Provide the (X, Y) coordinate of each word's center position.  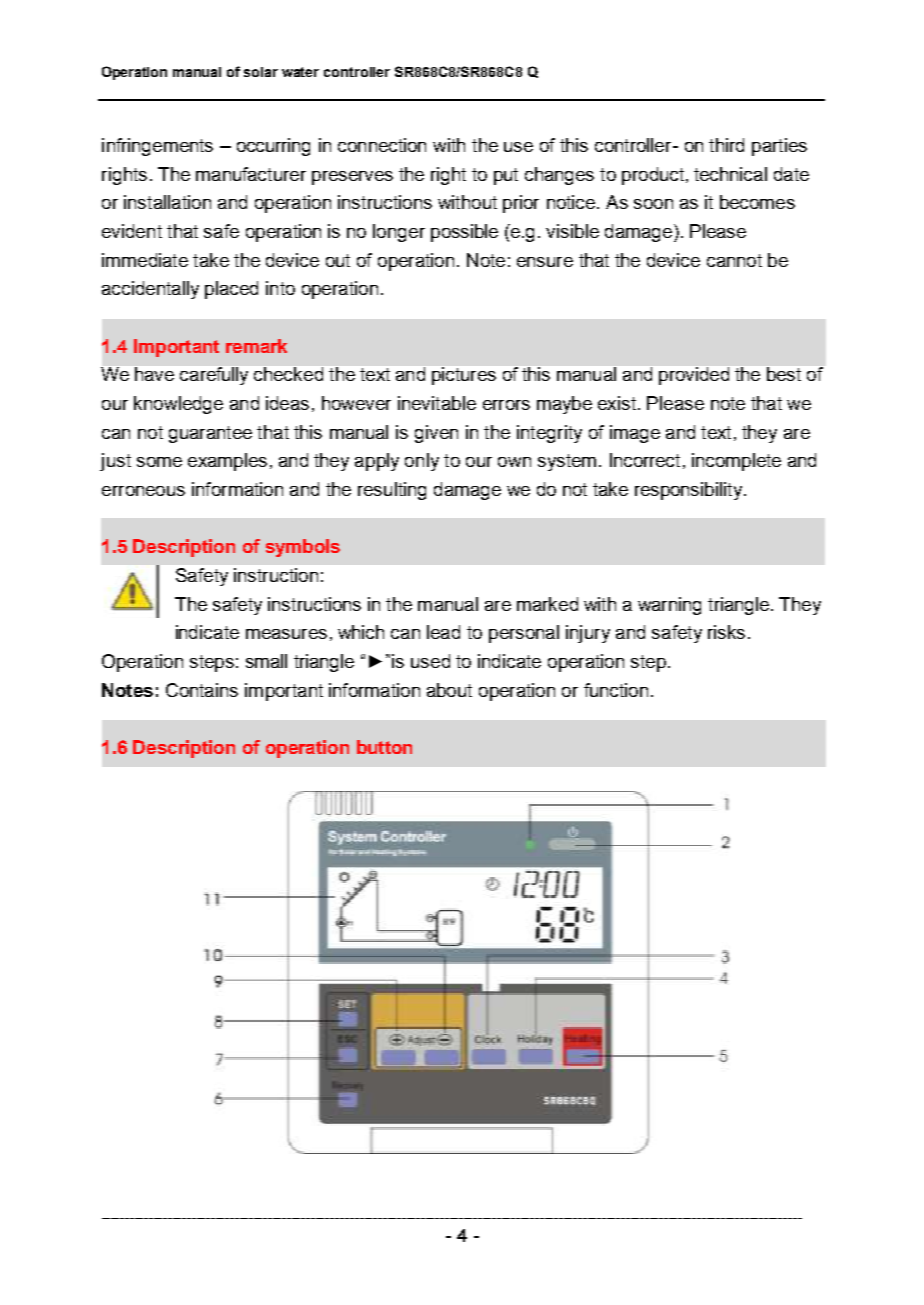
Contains (202, 690)
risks (726, 632)
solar (261, 72)
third (726, 145)
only (422, 462)
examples (227, 462)
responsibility (688, 491)
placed (231, 290)
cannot (734, 260)
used (430, 661)
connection (382, 145)
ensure (545, 262)
